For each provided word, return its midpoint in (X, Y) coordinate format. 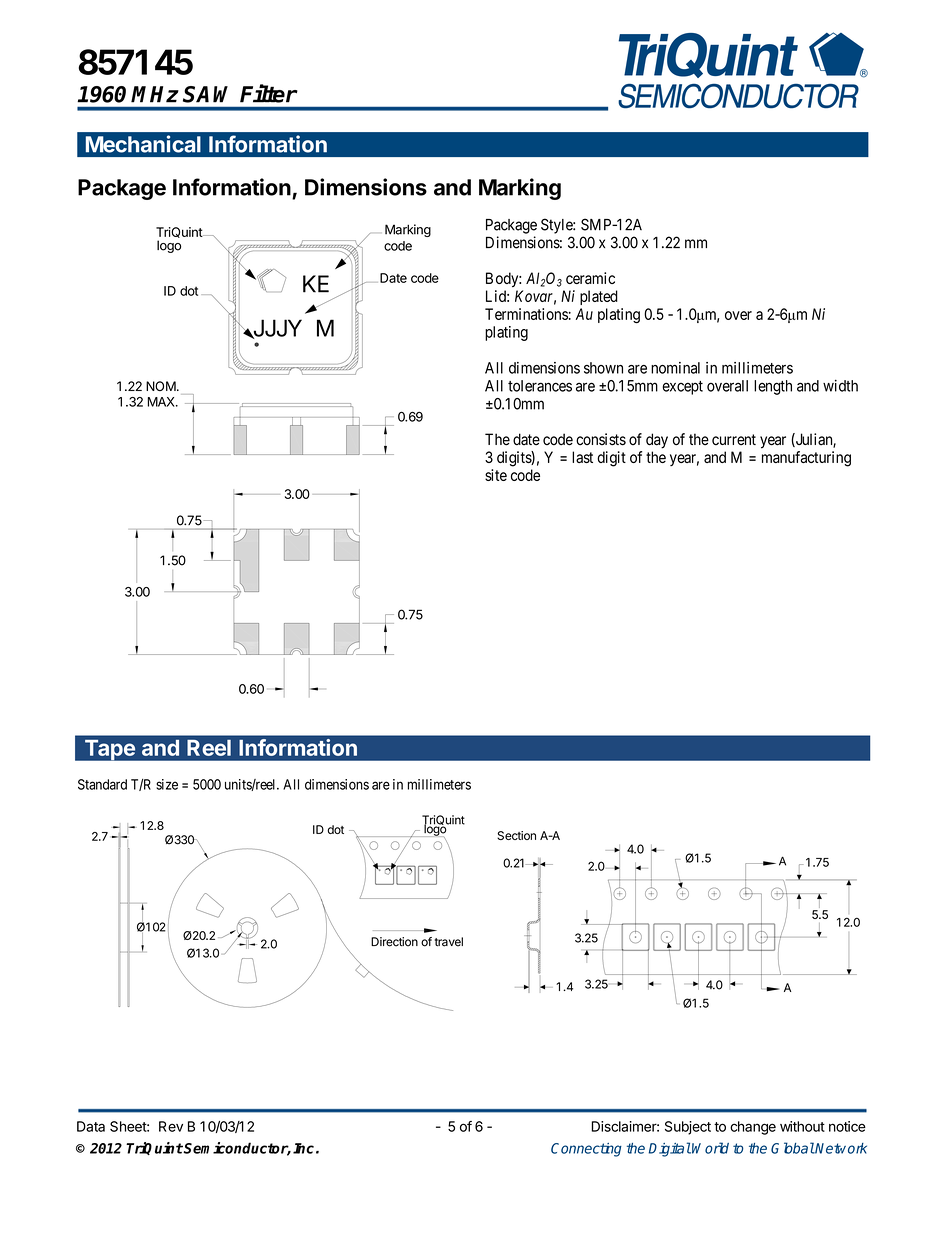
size (167, 784)
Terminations (526, 314)
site (496, 475)
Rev (171, 1126)
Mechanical (143, 144)
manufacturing (806, 459)
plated (599, 297)
